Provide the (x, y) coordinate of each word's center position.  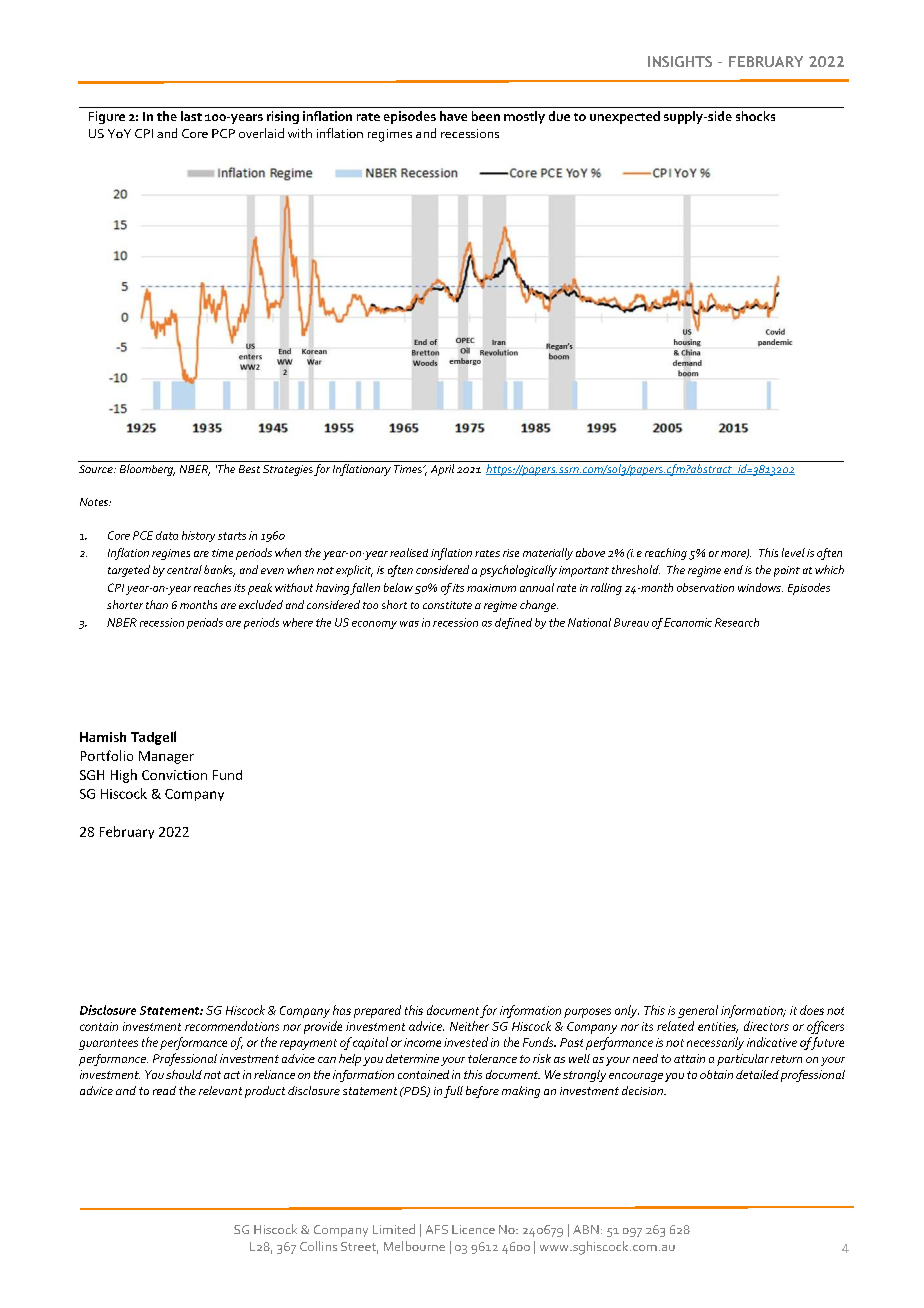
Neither (469, 1026)
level (793, 552)
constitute (447, 605)
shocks (755, 116)
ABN (586, 1229)
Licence (473, 1229)
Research (737, 622)
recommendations (232, 1026)
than (157, 604)
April (442, 470)
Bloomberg (147, 470)
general (698, 1011)
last (191, 116)
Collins (318, 1246)
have (453, 116)
